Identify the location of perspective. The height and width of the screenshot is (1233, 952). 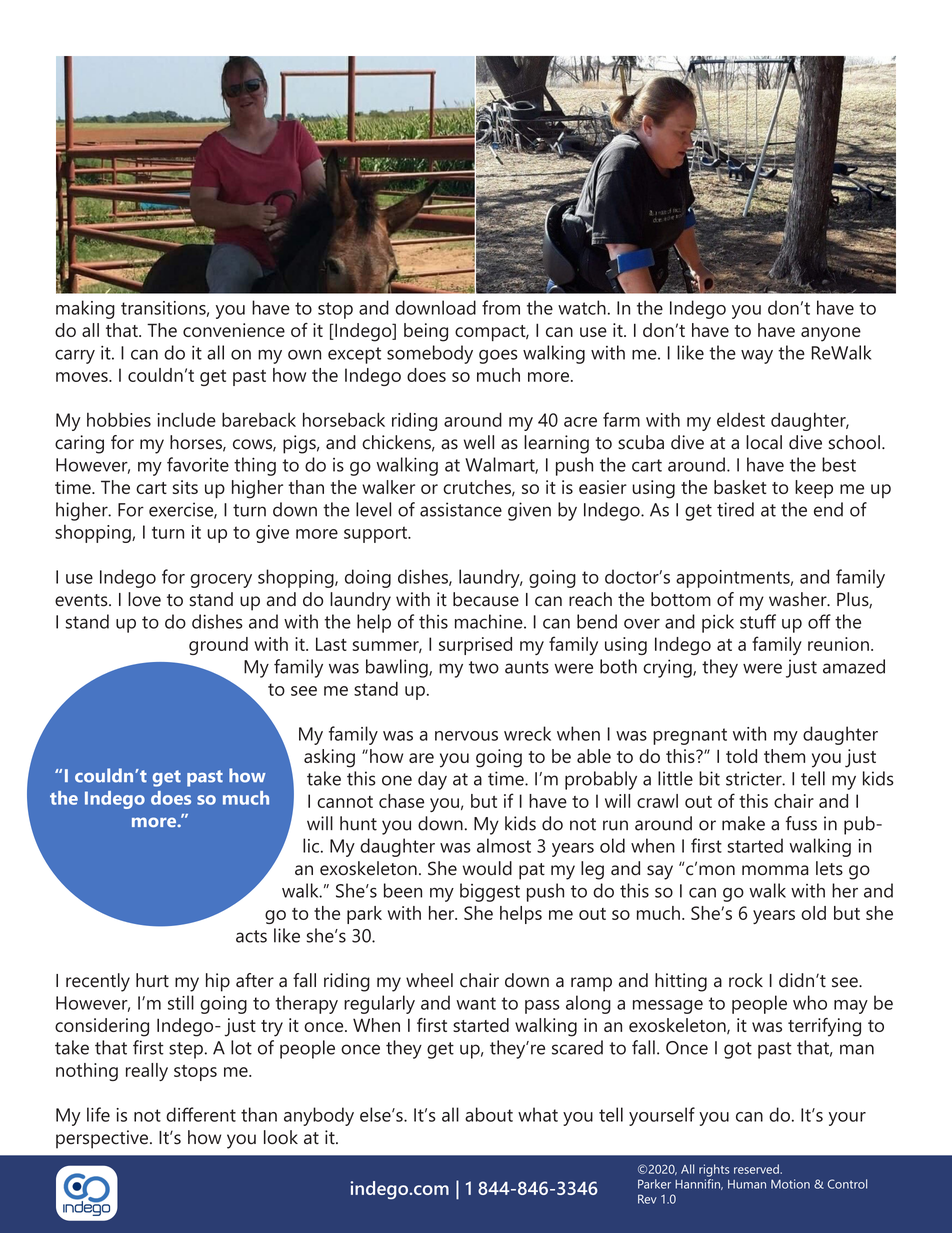
(103, 1139).
